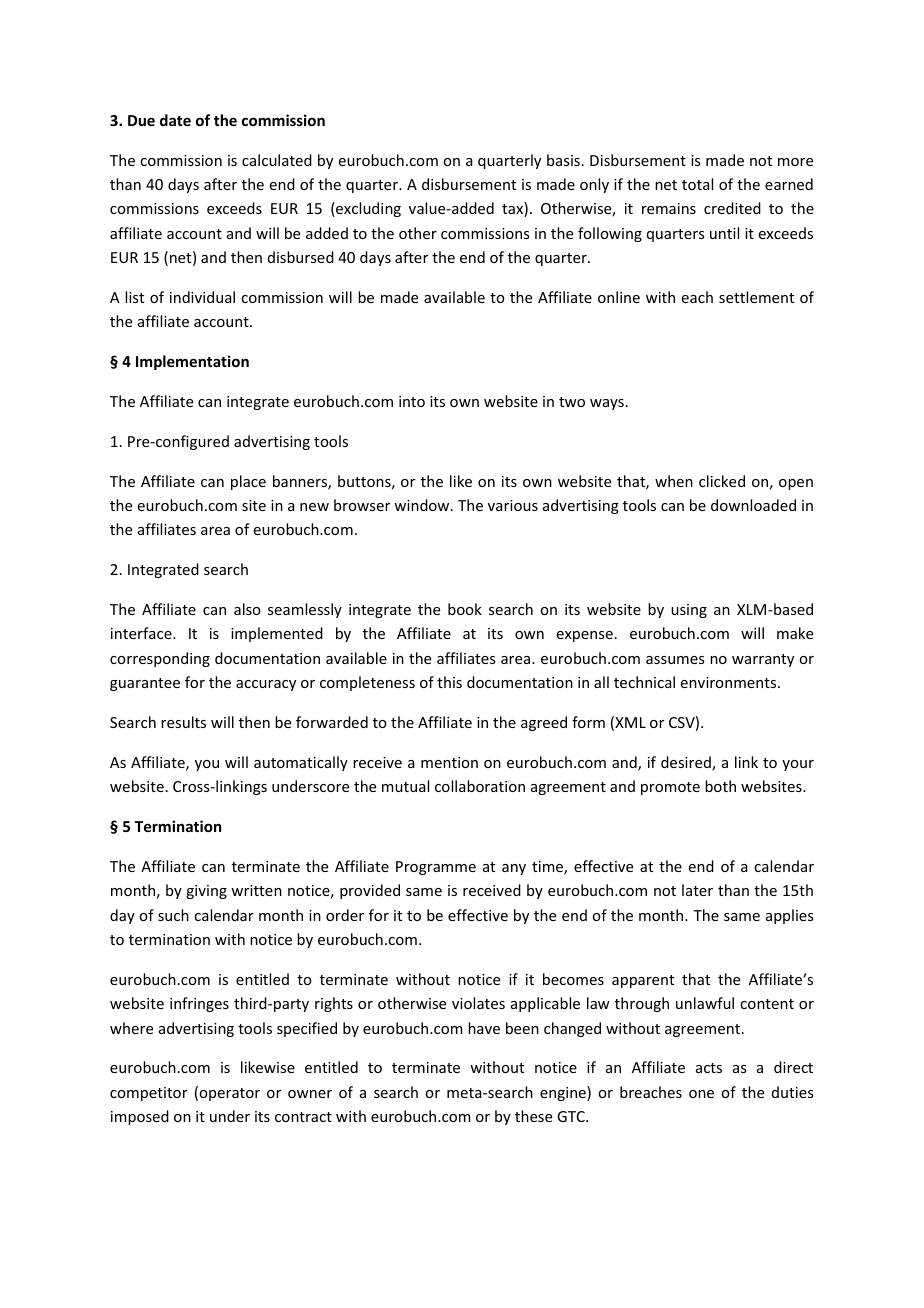 This page has height=1308, width=924. Describe the element at coordinates (563, 160) in the page. I see `basis` at that location.
